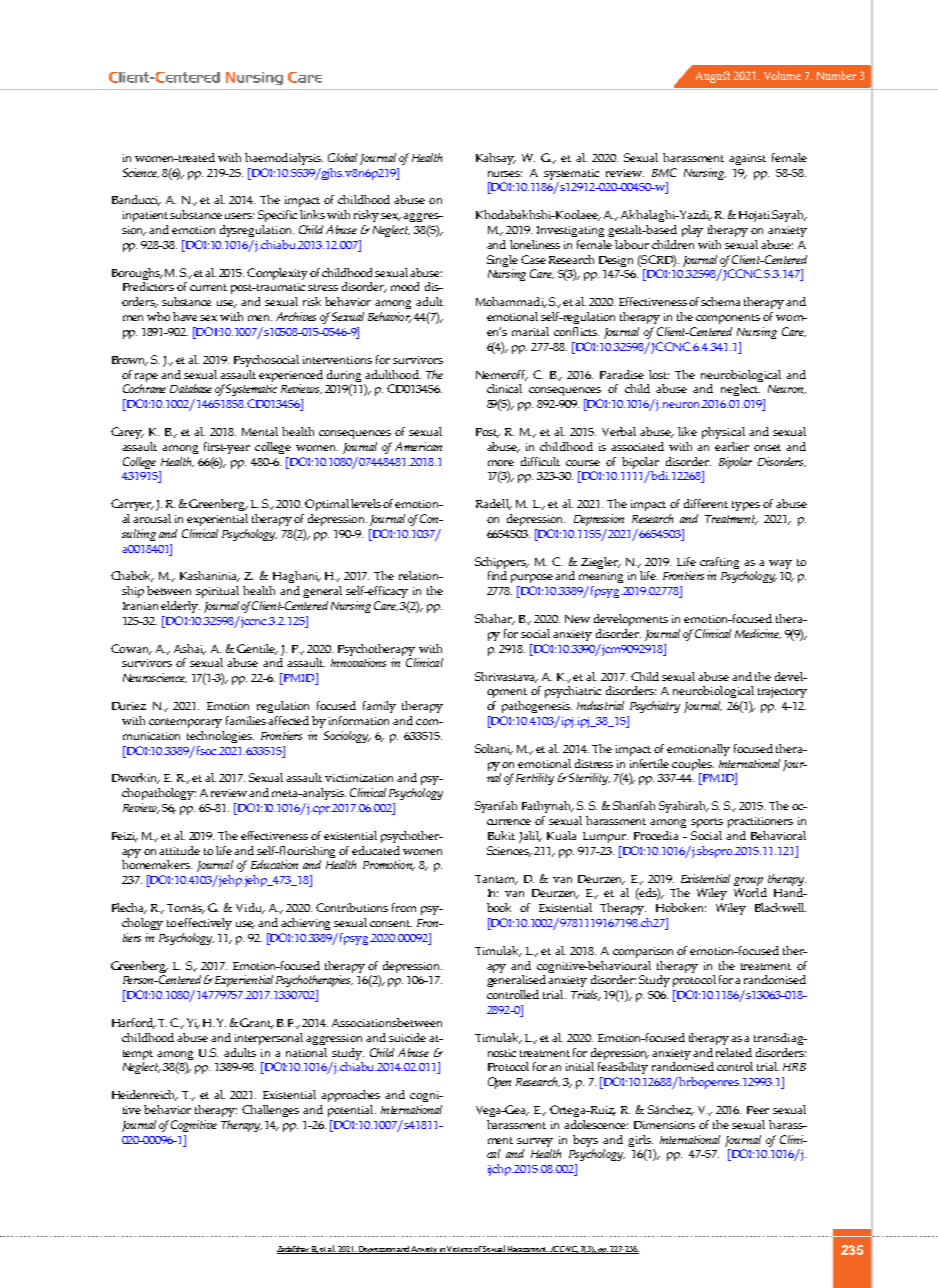 The height and width of the page is (1288, 938). What do you see at coordinates (758, 634) in the page?
I see `Medicine` at bounding box center [758, 634].
